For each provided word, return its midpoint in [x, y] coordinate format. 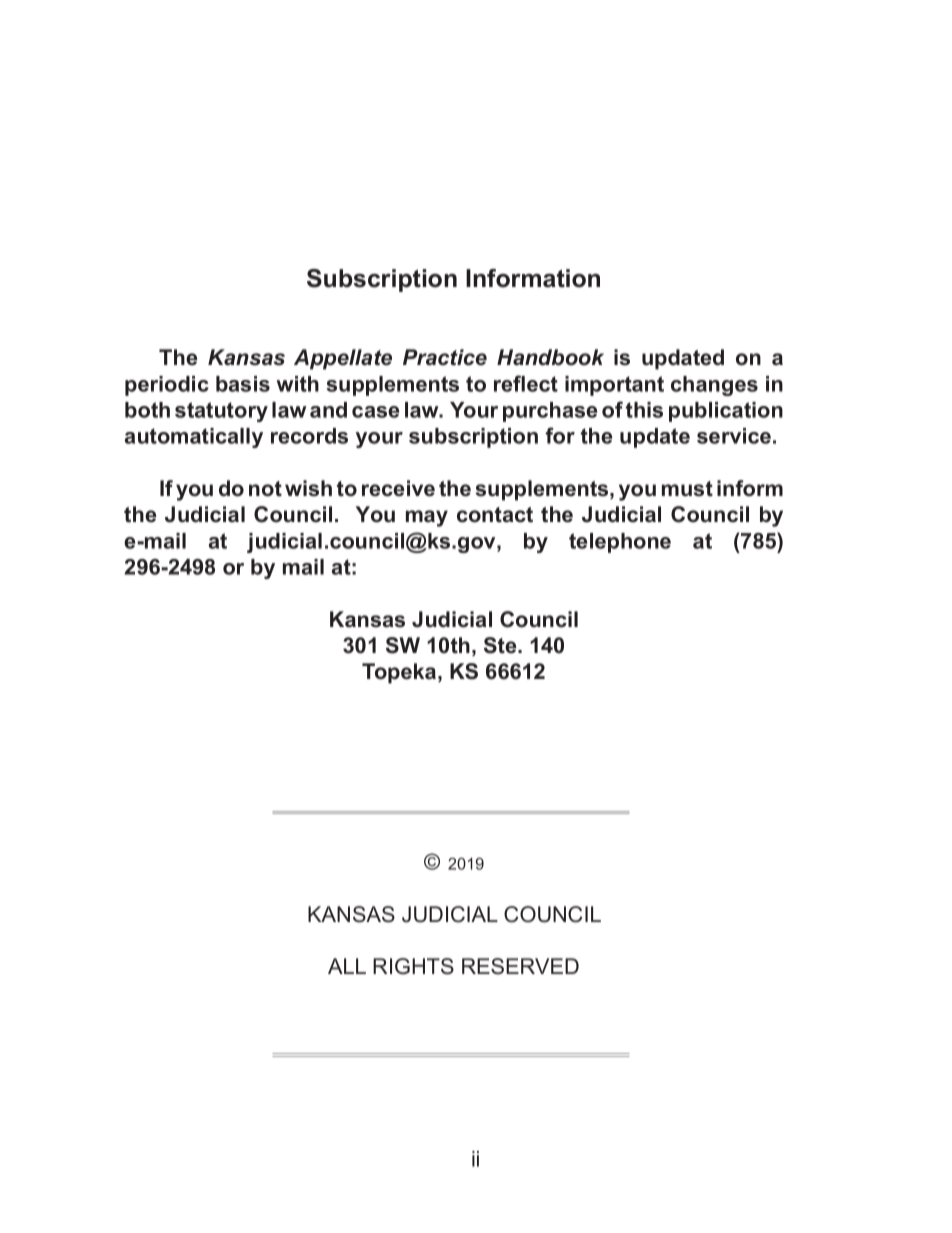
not [265, 489]
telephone [620, 543]
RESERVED [520, 966]
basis [243, 384]
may [427, 518]
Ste [501, 645]
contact [495, 515]
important [614, 386]
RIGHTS [413, 966]
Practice [445, 357]
